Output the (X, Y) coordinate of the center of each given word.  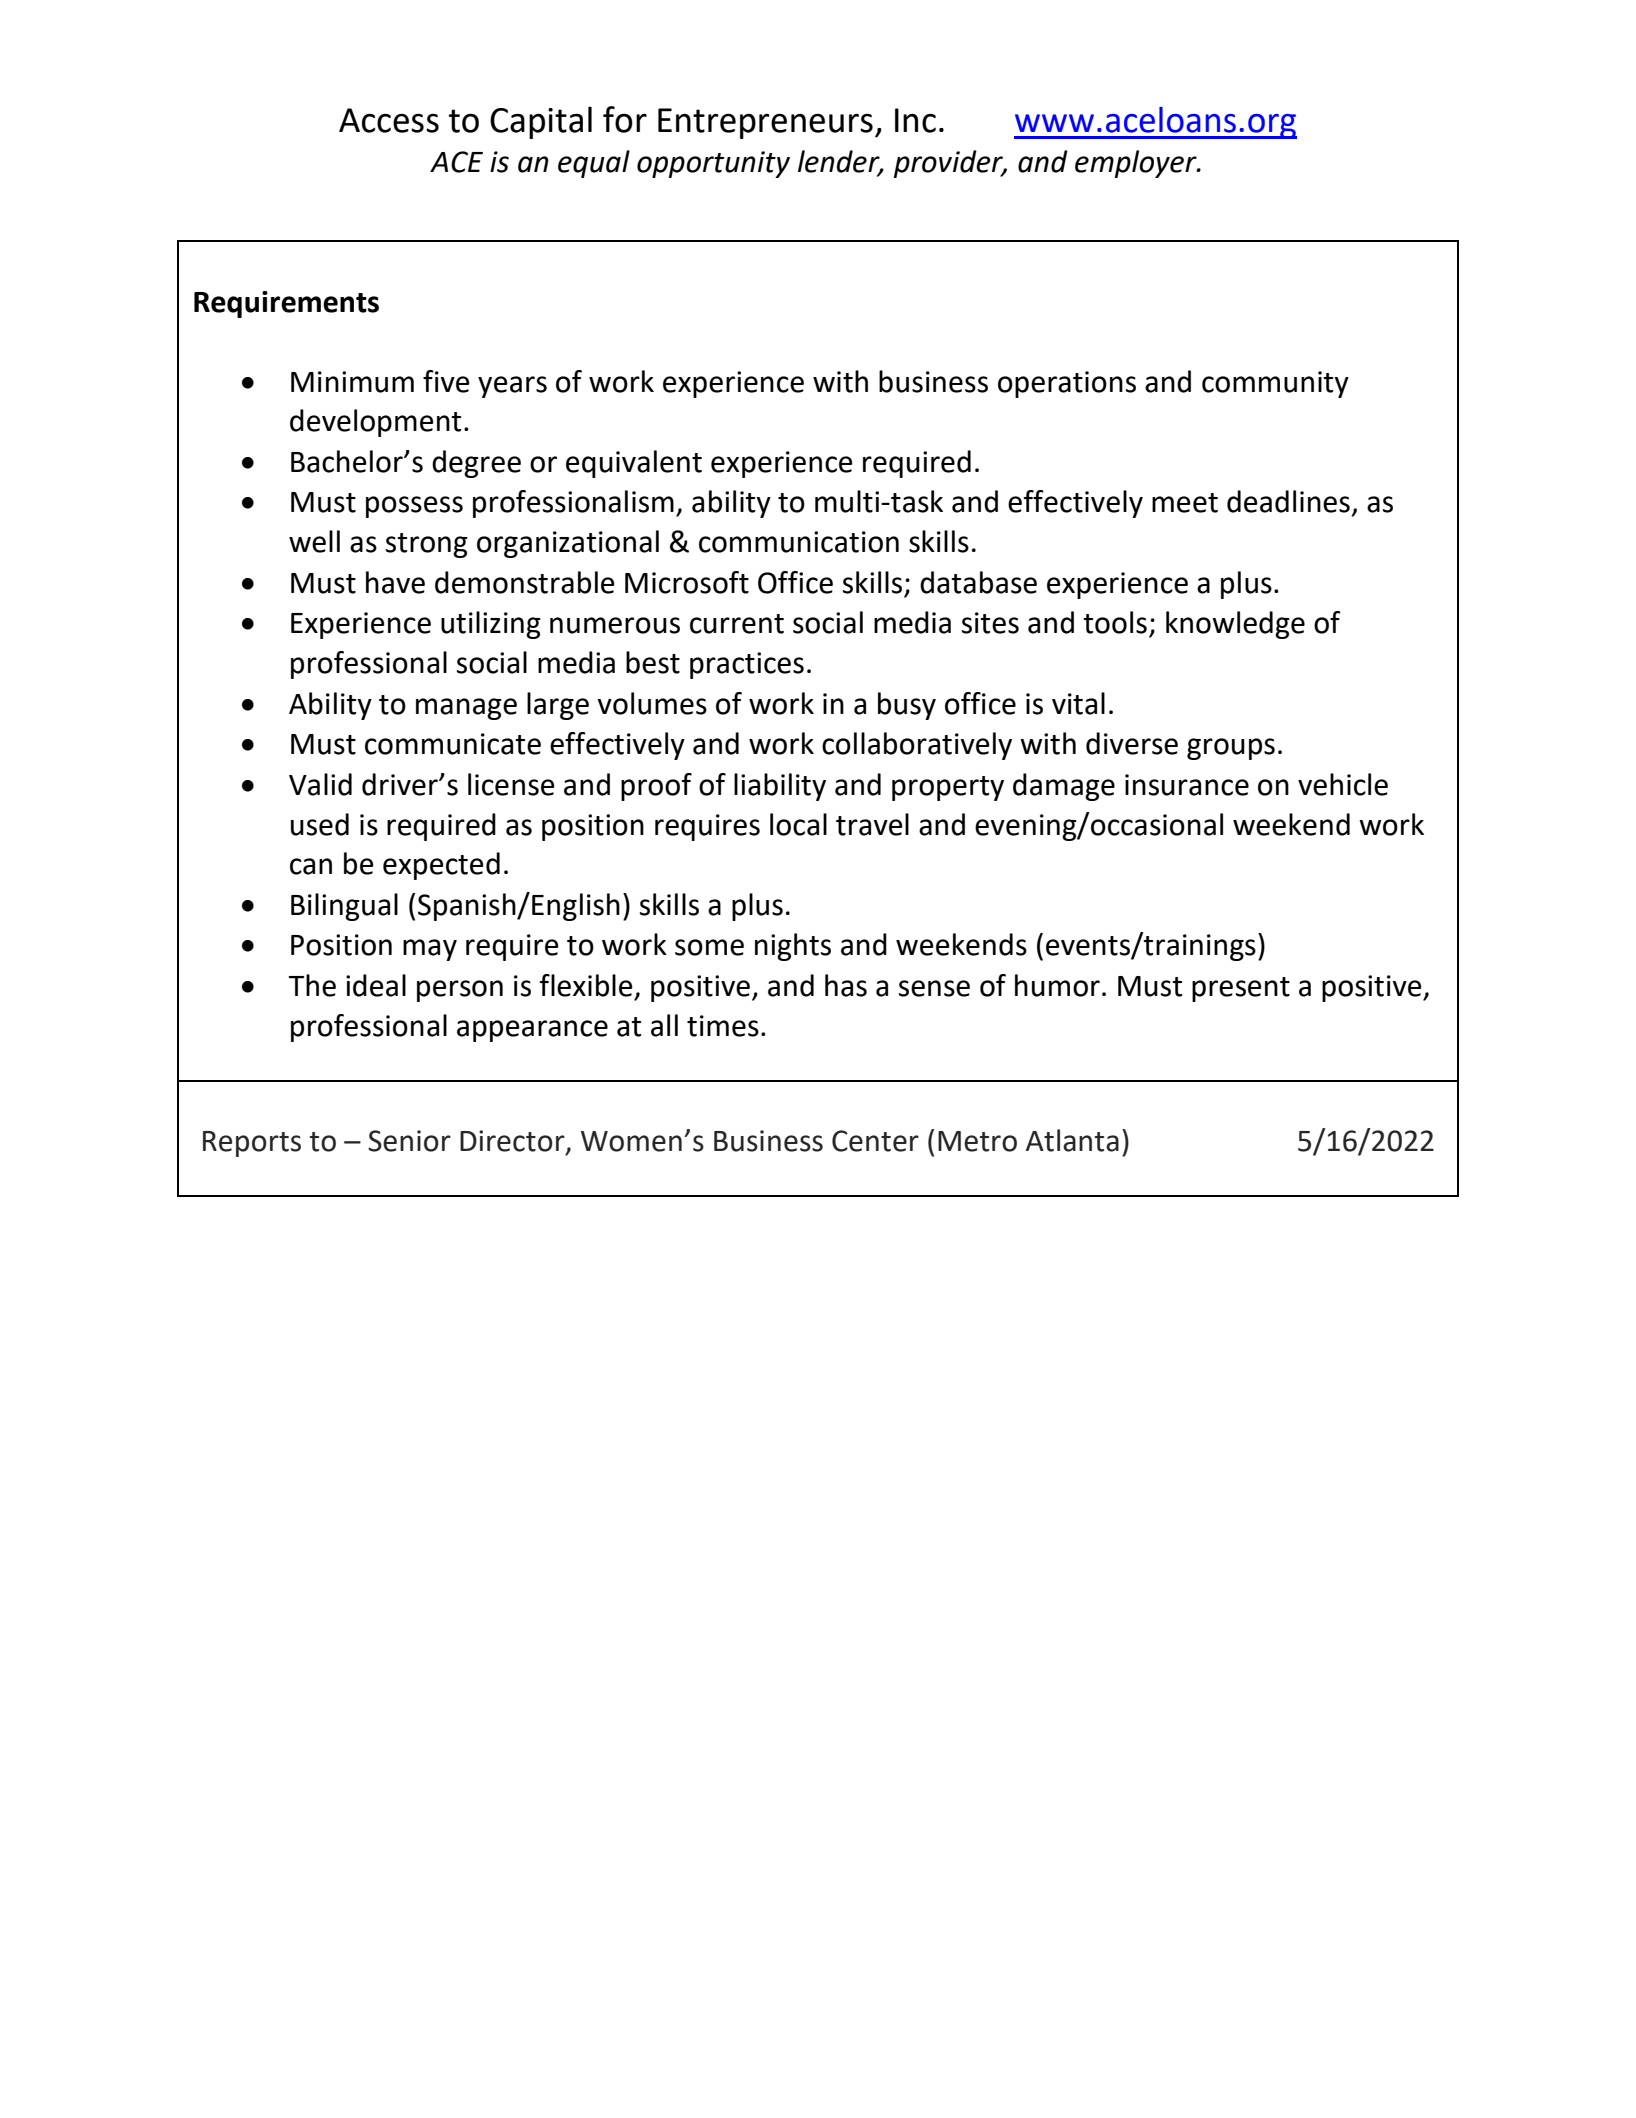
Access (389, 120)
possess (414, 507)
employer (1137, 164)
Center (875, 1141)
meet (1185, 503)
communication (799, 542)
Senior (409, 1141)
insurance (1187, 785)
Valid (320, 784)
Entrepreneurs (765, 123)
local (798, 824)
